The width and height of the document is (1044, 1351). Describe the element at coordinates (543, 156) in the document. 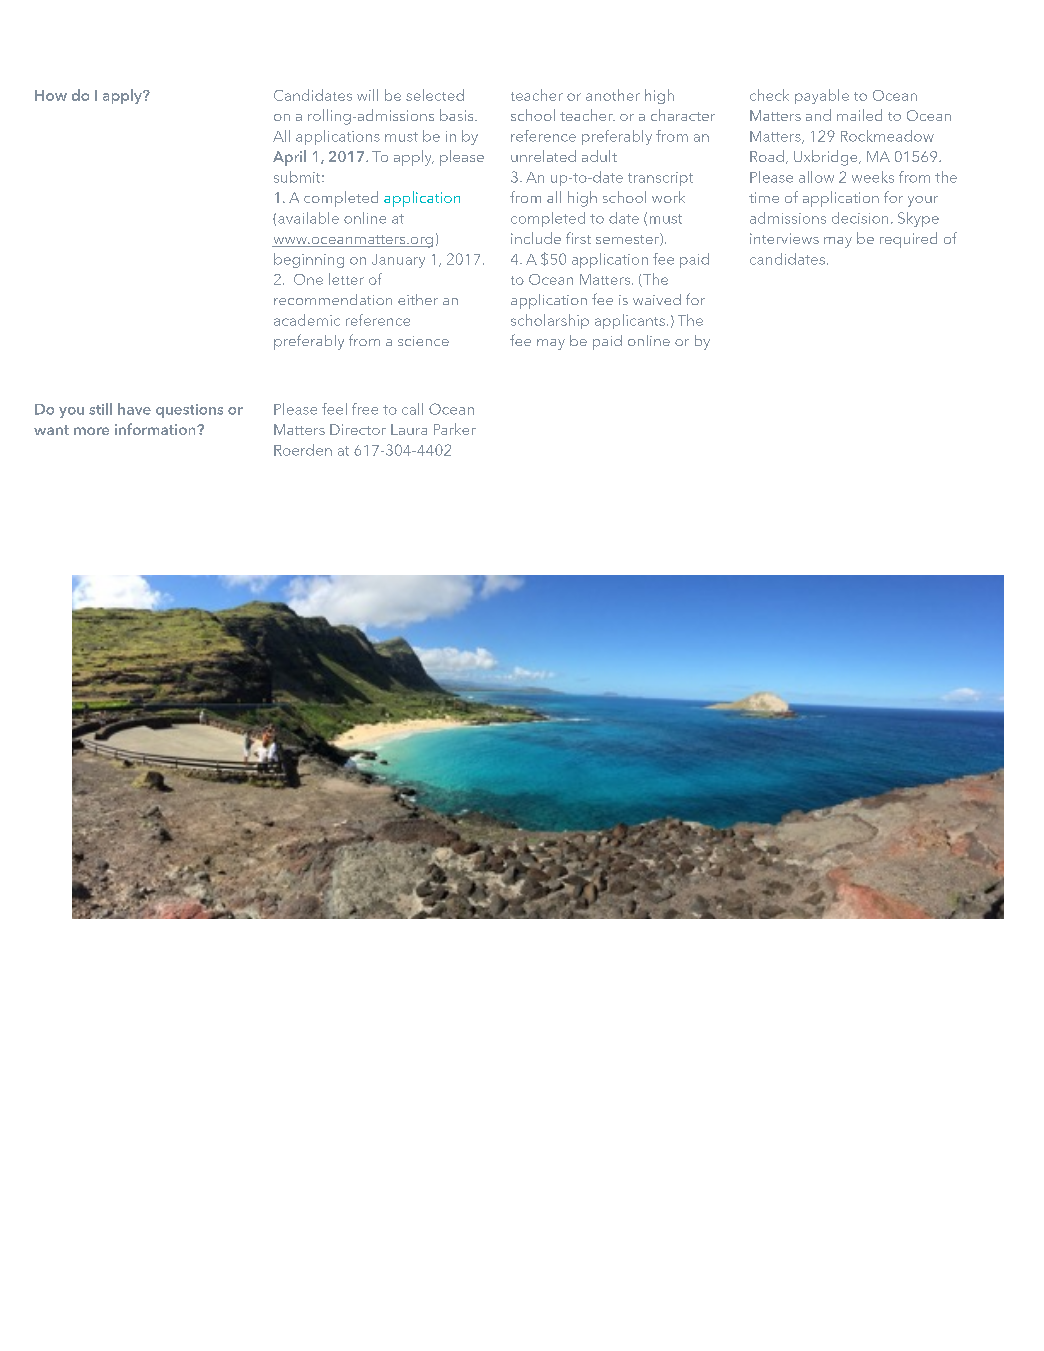

I see `unrelated` at that location.
